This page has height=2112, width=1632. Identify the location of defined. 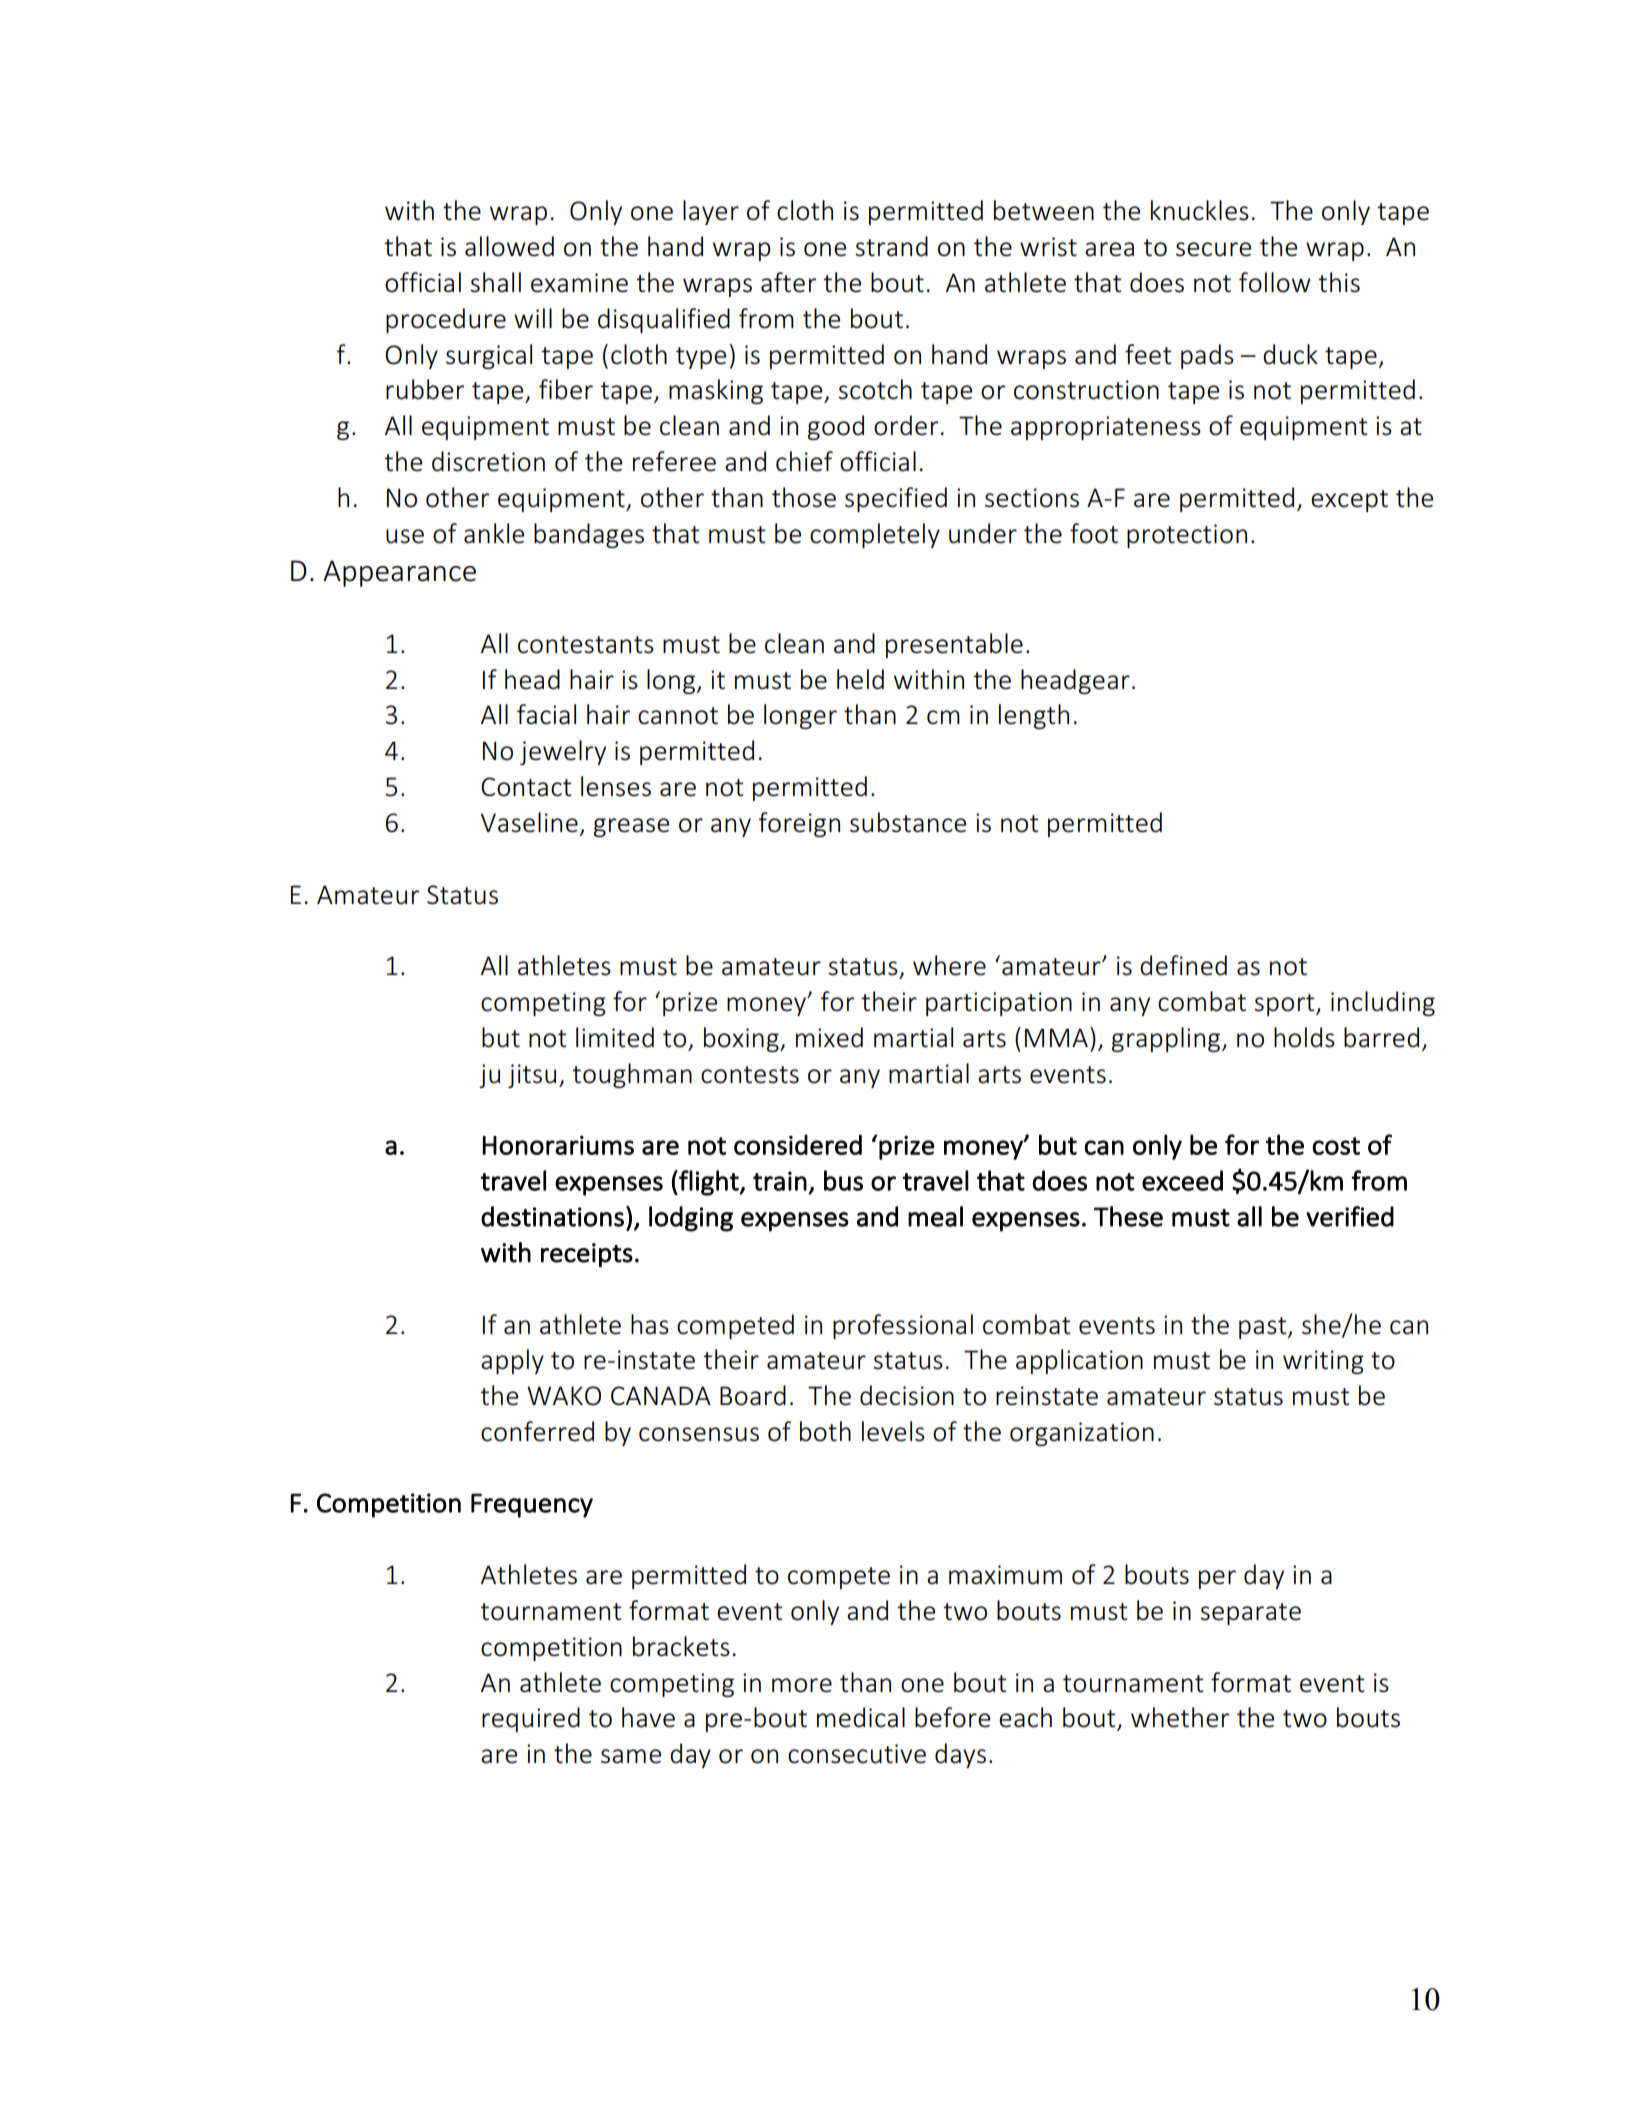
(1183, 965).
